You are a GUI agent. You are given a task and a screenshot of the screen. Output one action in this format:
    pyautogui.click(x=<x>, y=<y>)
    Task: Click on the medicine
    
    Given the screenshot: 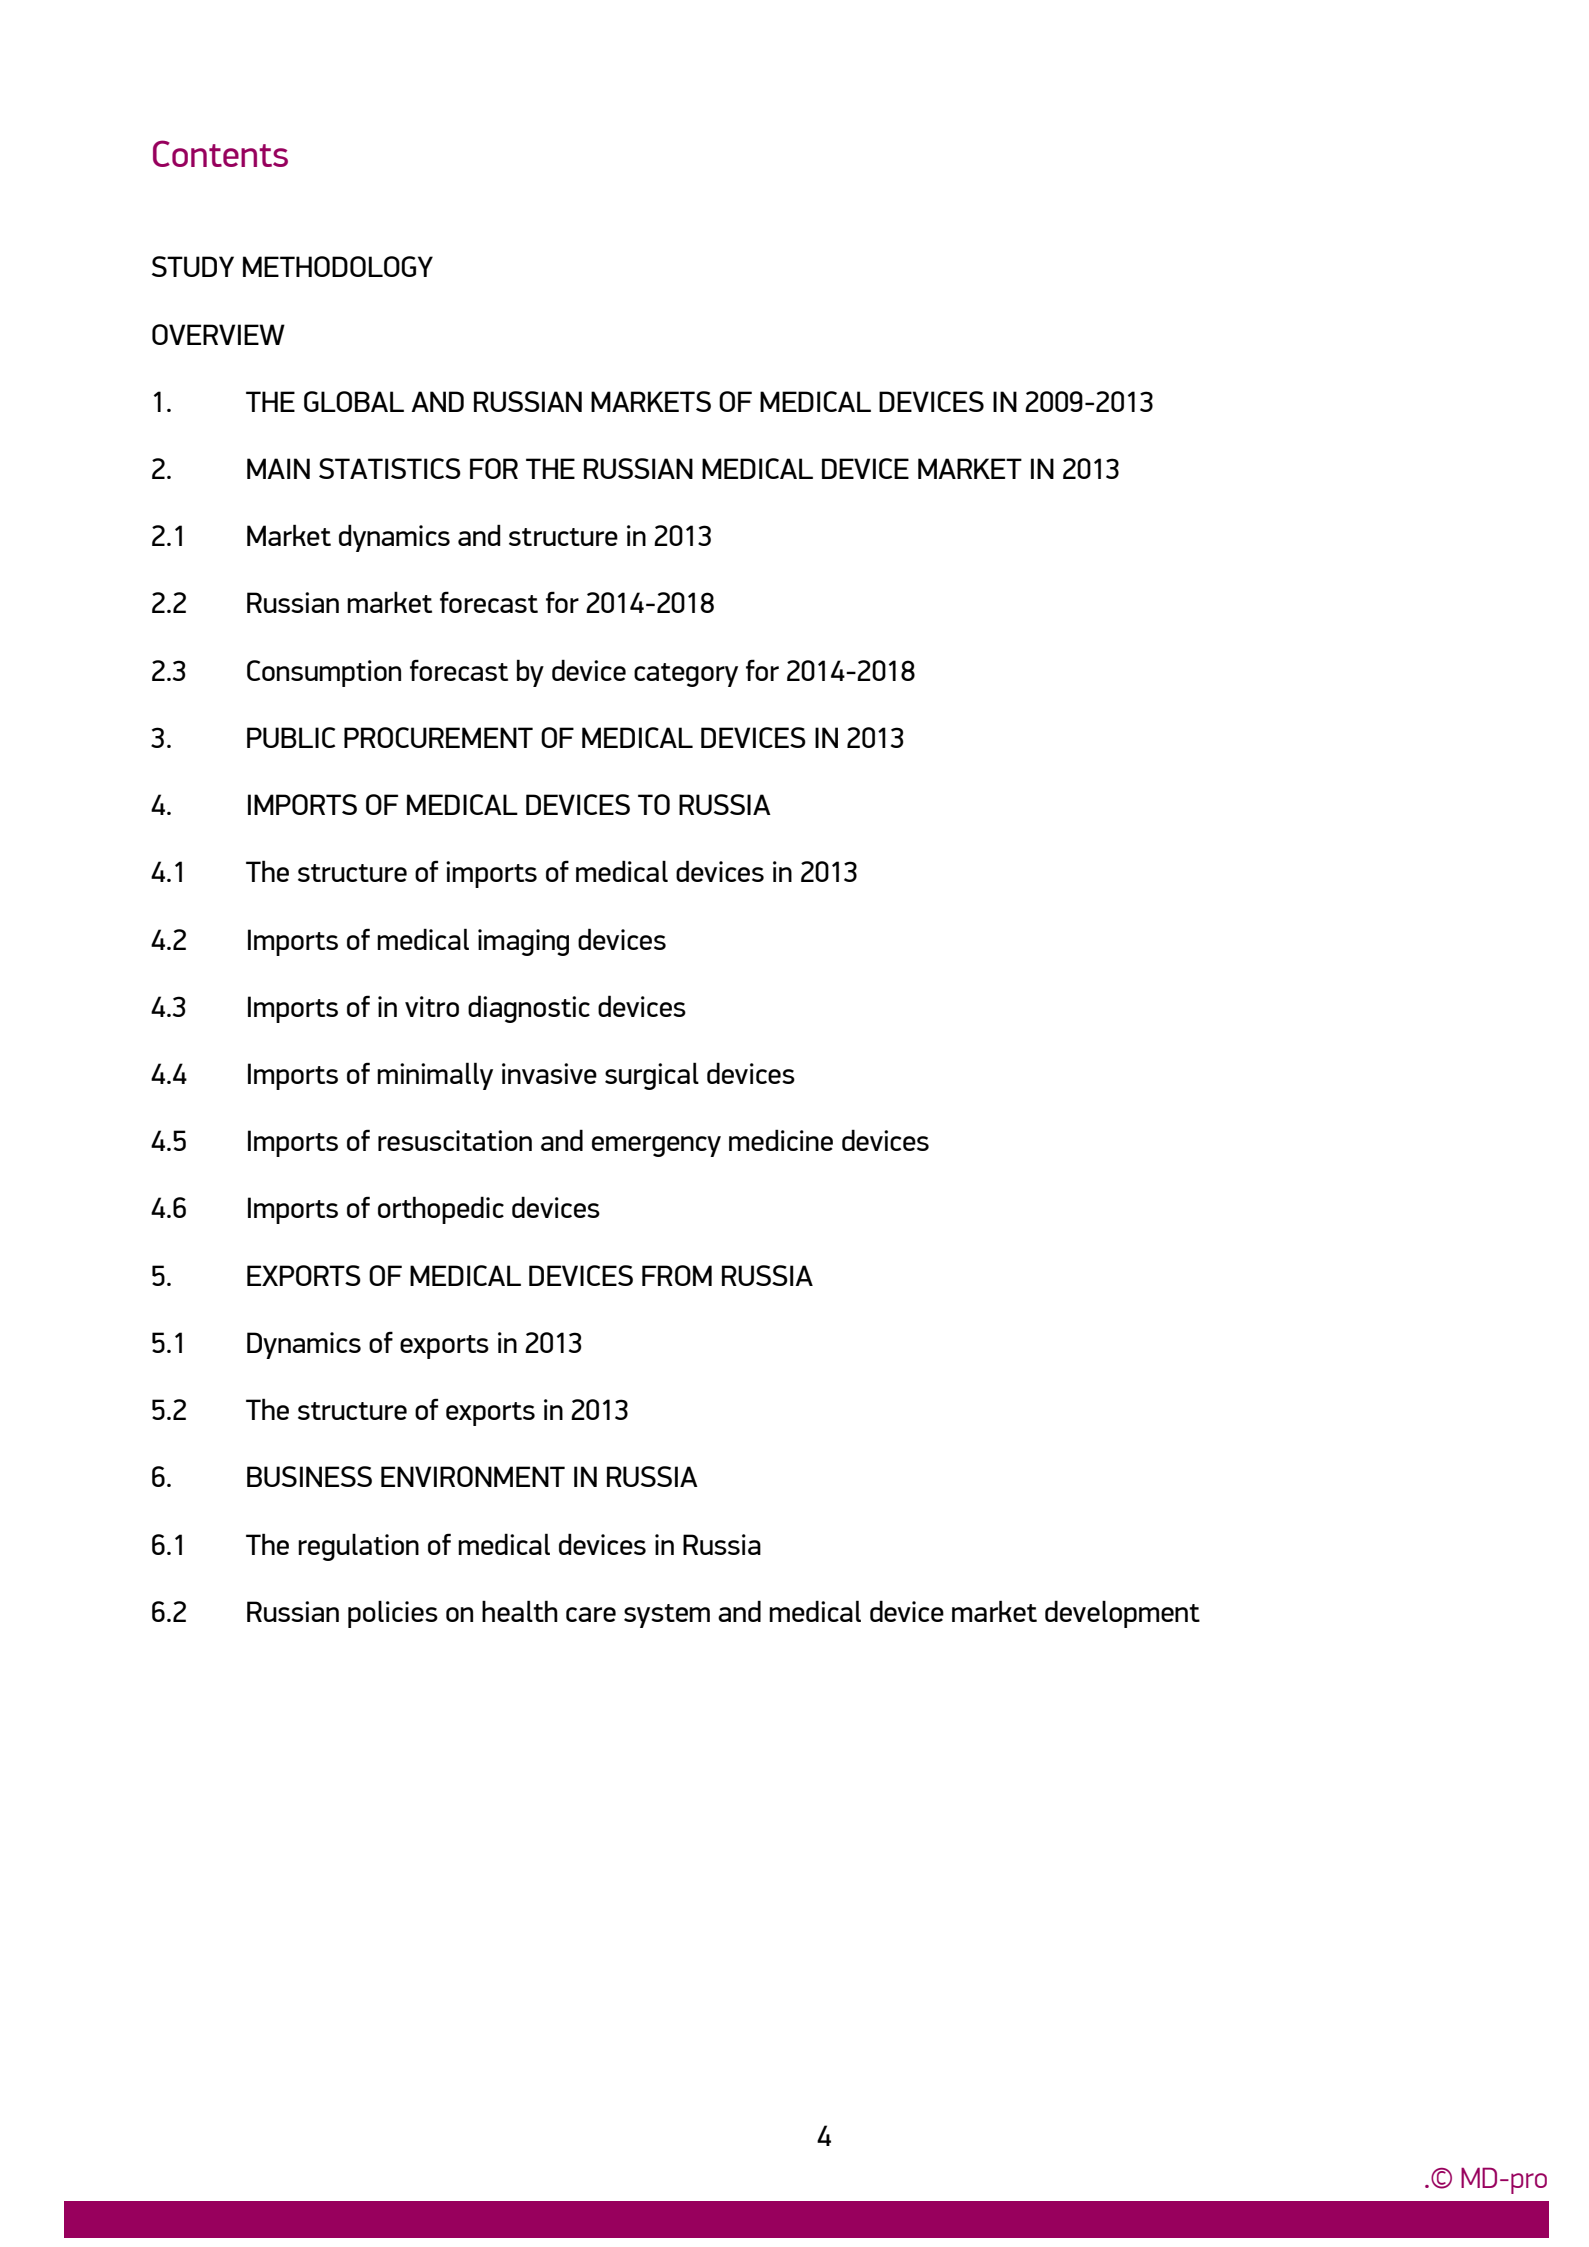 What is the action you would take?
    pyautogui.click(x=781, y=1140)
